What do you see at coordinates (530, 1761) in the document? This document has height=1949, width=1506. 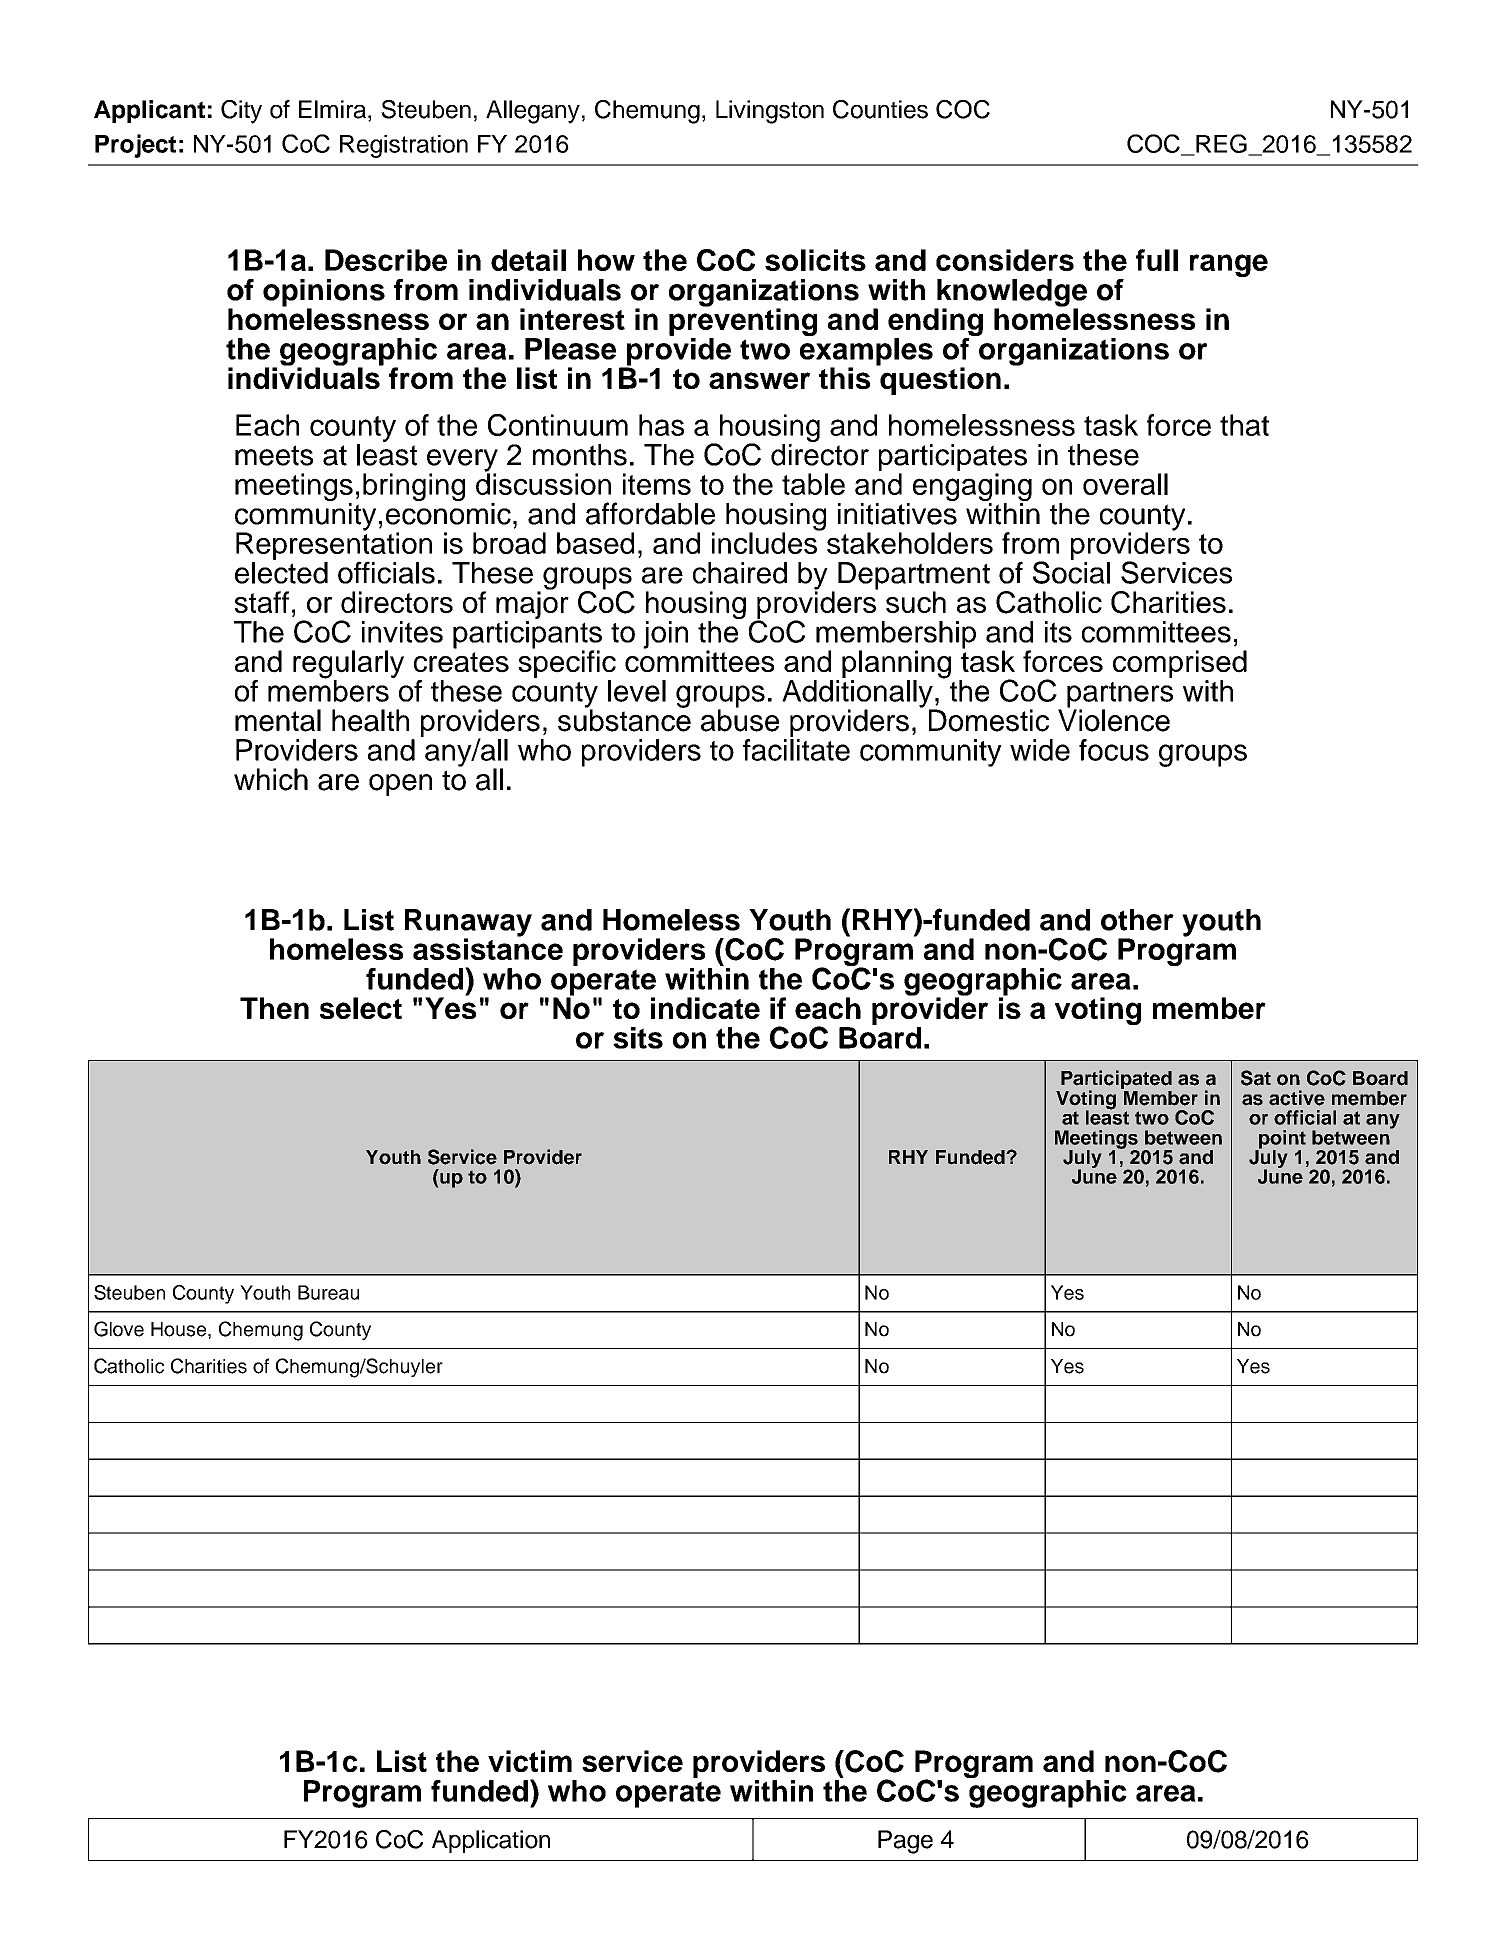 I see `victim` at bounding box center [530, 1761].
